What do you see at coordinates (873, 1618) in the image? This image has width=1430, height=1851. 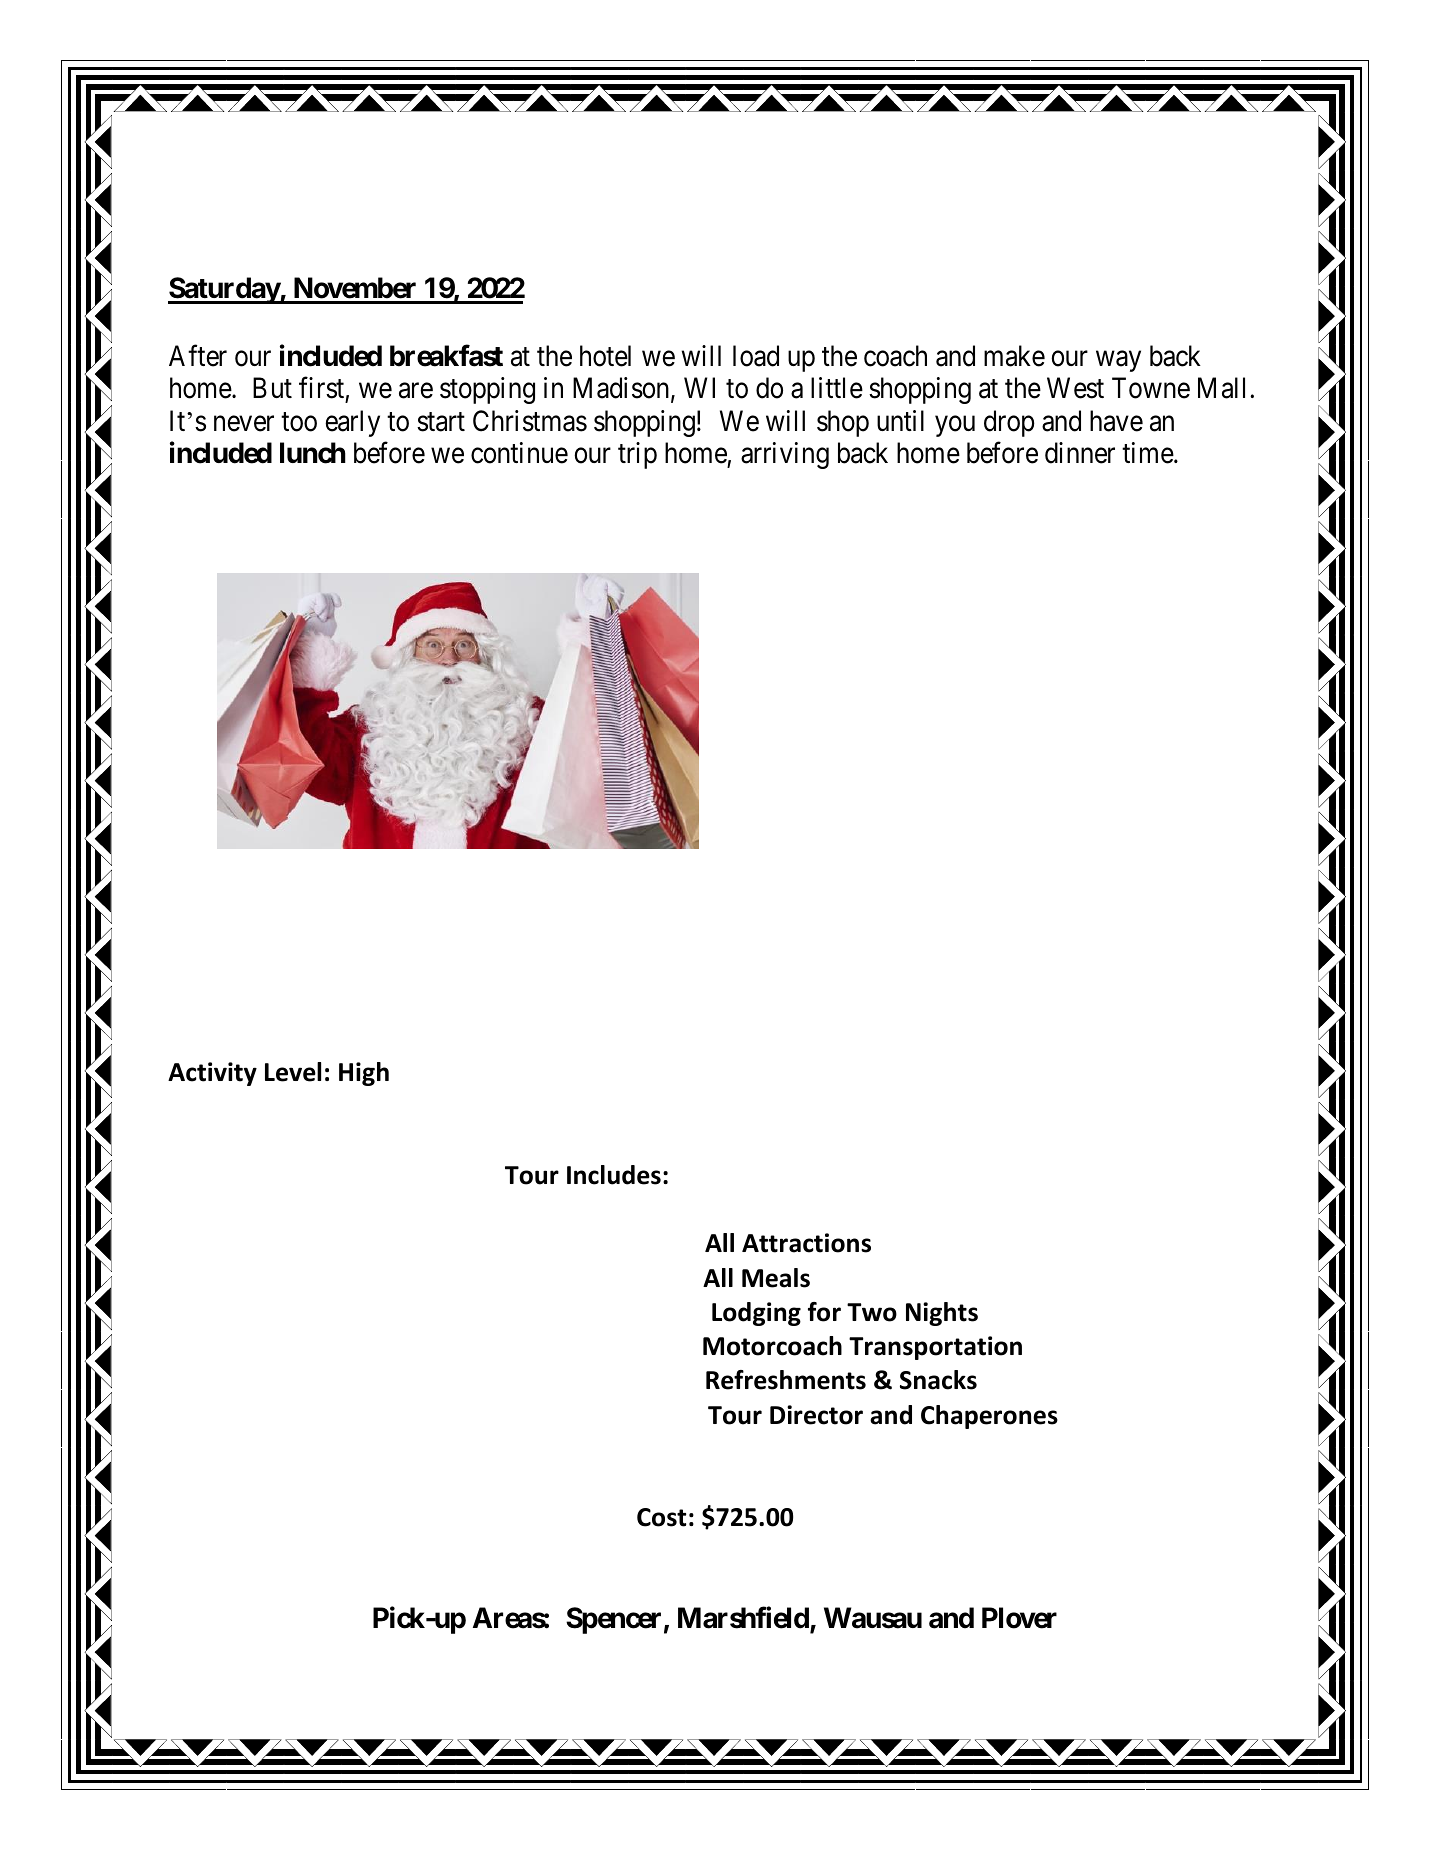 I see `Wausau` at bounding box center [873, 1618].
